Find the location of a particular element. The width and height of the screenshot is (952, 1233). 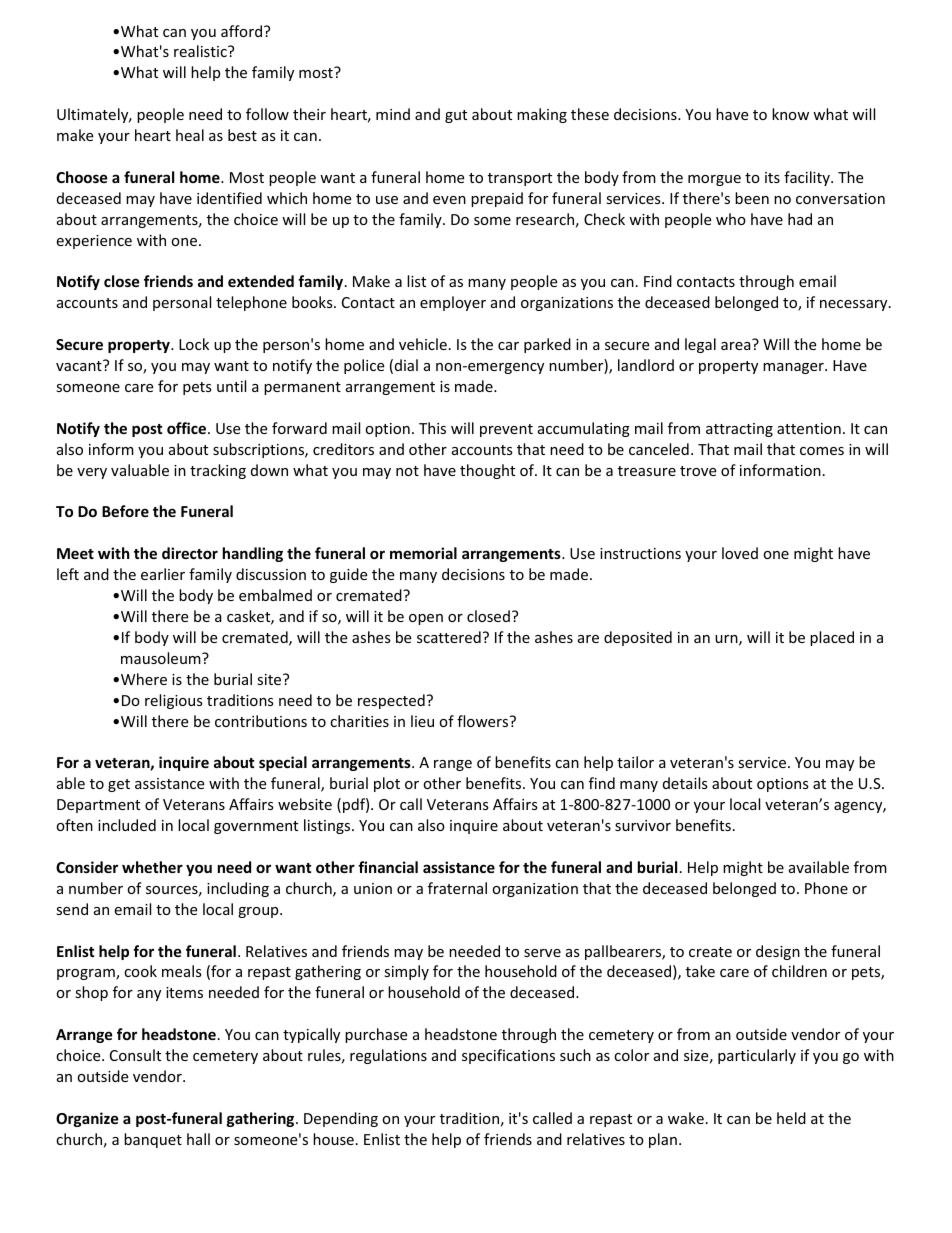

held is located at coordinates (791, 1118).
